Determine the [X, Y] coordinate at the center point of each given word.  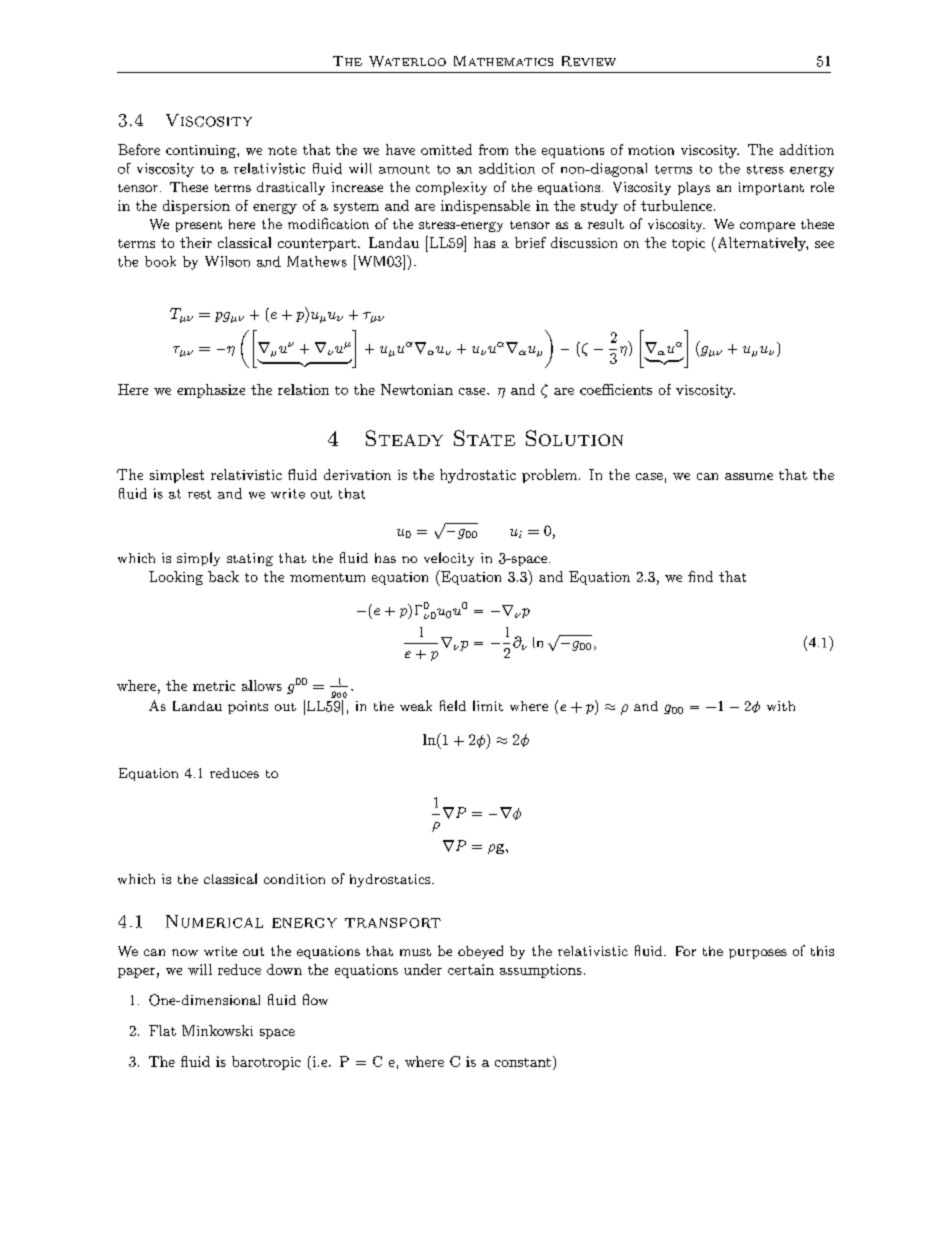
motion [651, 150]
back [223, 576]
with [781, 706]
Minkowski [217, 1030]
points [248, 707]
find [700, 576]
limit [488, 705]
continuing [202, 151]
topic [688, 244]
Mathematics [503, 61]
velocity [449, 559]
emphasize [211, 391]
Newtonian [417, 389]
